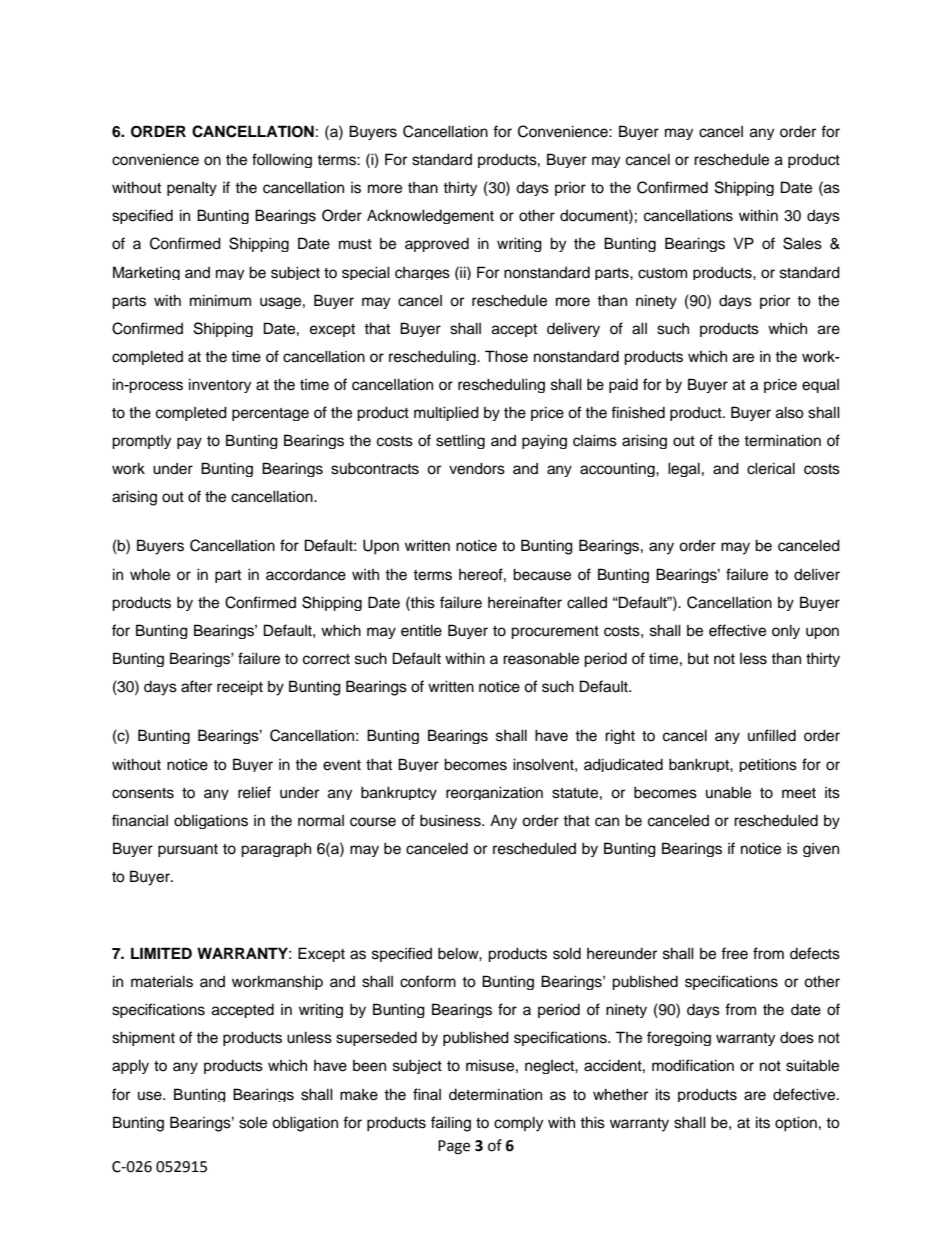  What do you see at coordinates (192, 189) in the page?
I see `penalty` at bounding box center [192, 189].
